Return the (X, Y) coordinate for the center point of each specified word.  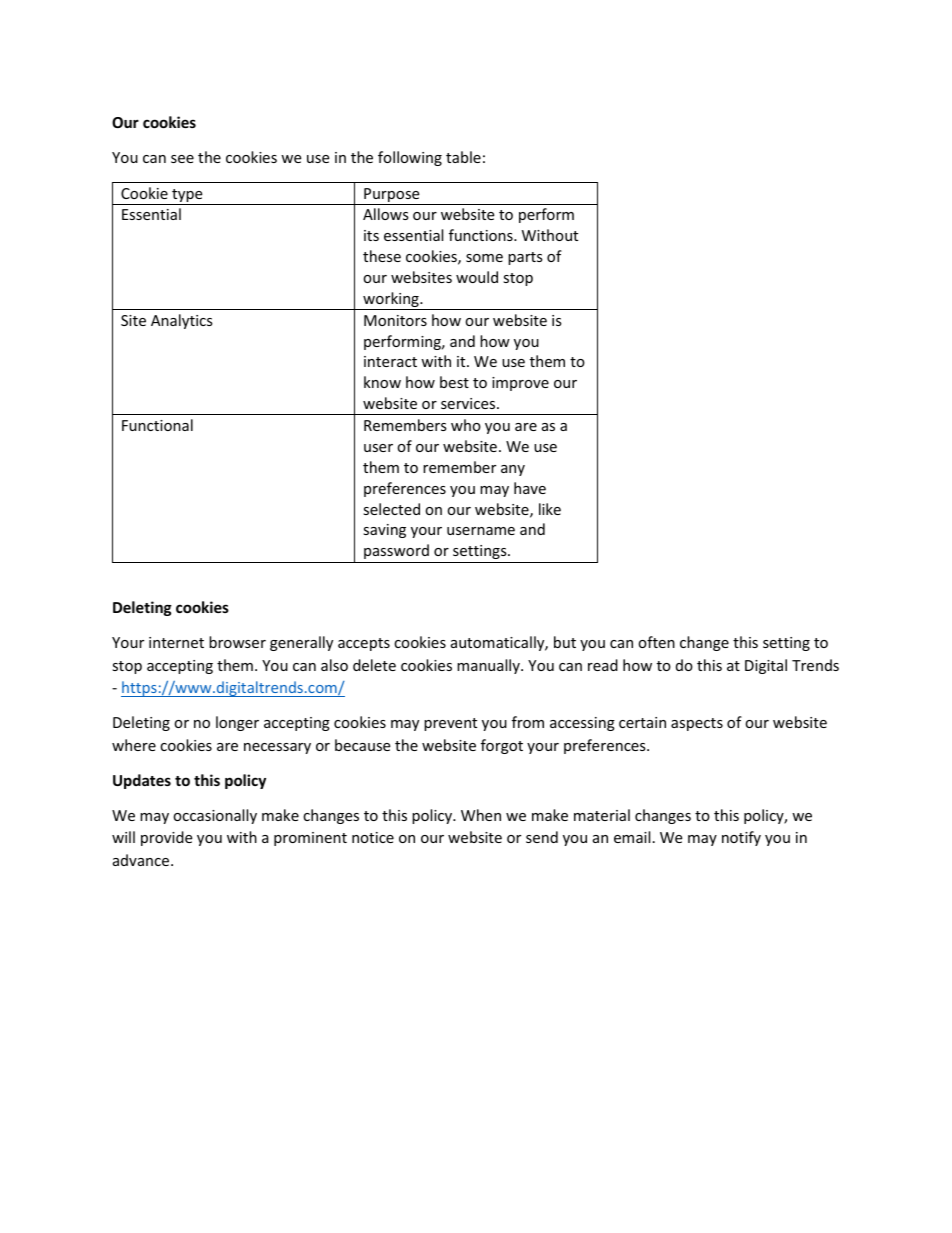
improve (520, 384)
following (410, 158)
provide (166, 838)
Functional (157, 425)
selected (391, 509)
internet (176, 642)
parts (525, 258)
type (187, 197)
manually (489, 666)
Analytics (182, 321)
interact (390, 361)
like (550, 509)
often (656, 642)
